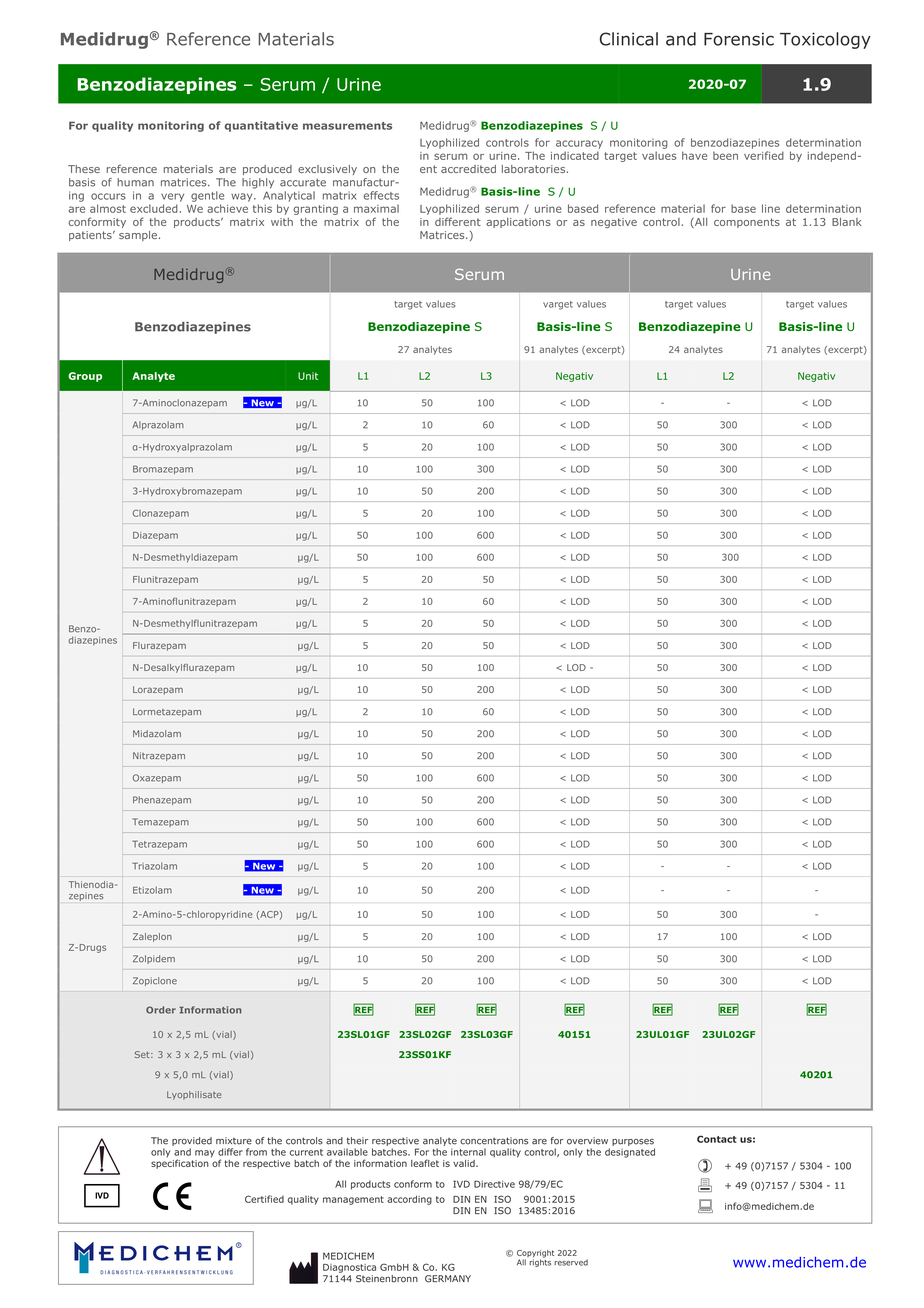 Image resolution: width=924 pixels, height=1308 pixels. I want to click on designated, so click(630, 1153).
